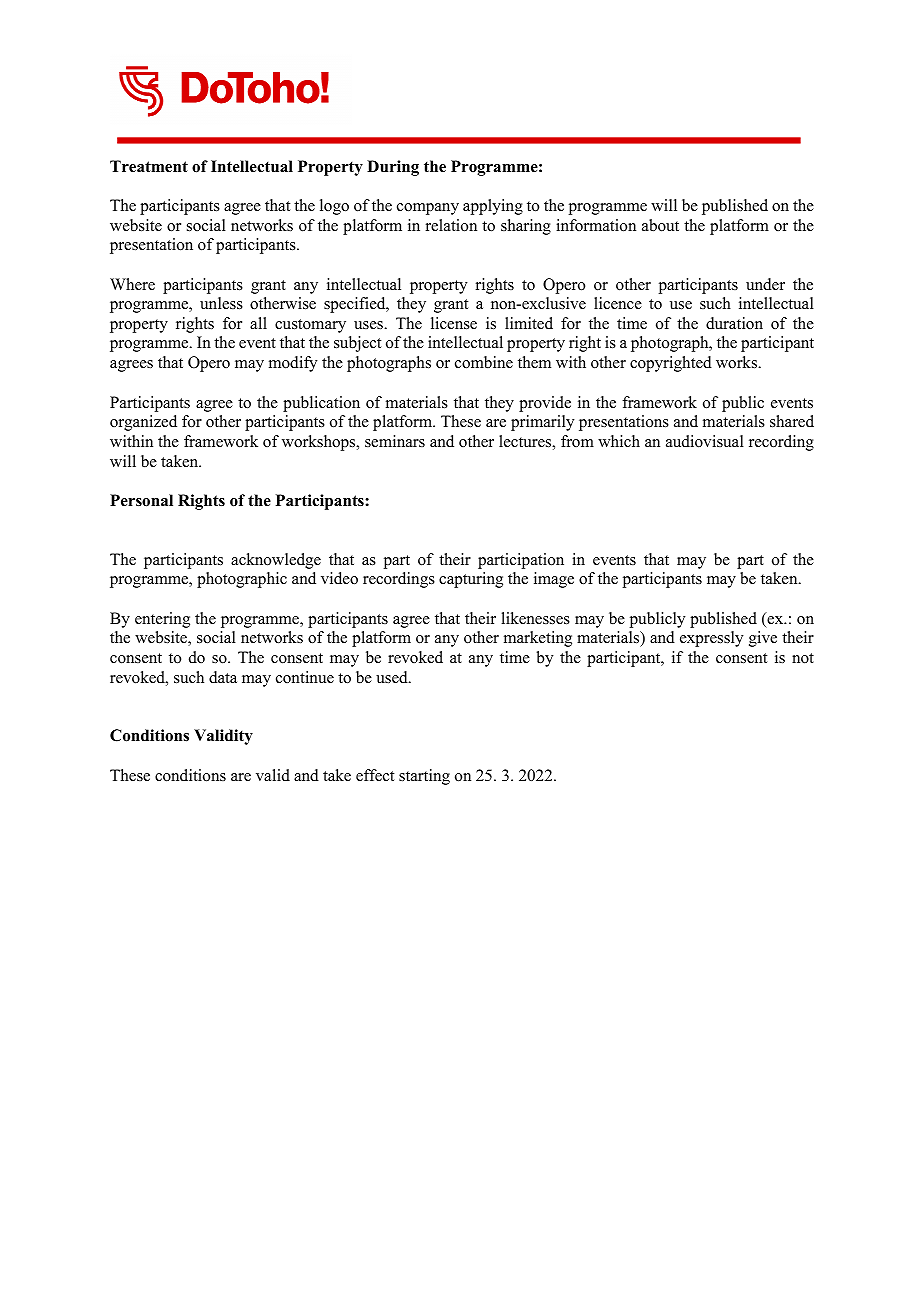 Image resolution: width=924 pixels, height=1308 pixels. What do you see at coordinates (660, 225) in the image?
I see `about` at bounding box center [660, 225].
